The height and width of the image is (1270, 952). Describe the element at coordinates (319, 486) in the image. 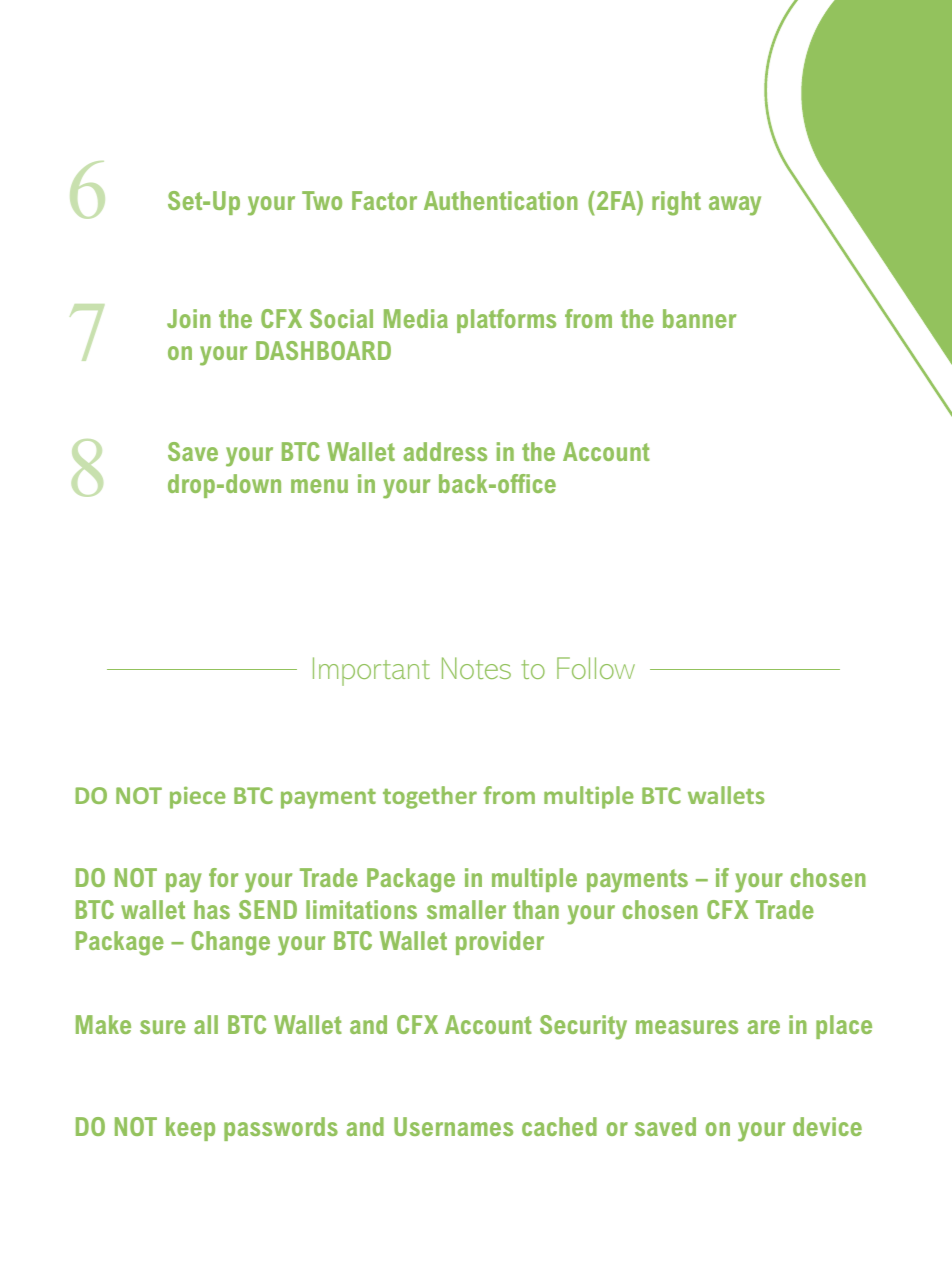

I see `menu` at that location.
